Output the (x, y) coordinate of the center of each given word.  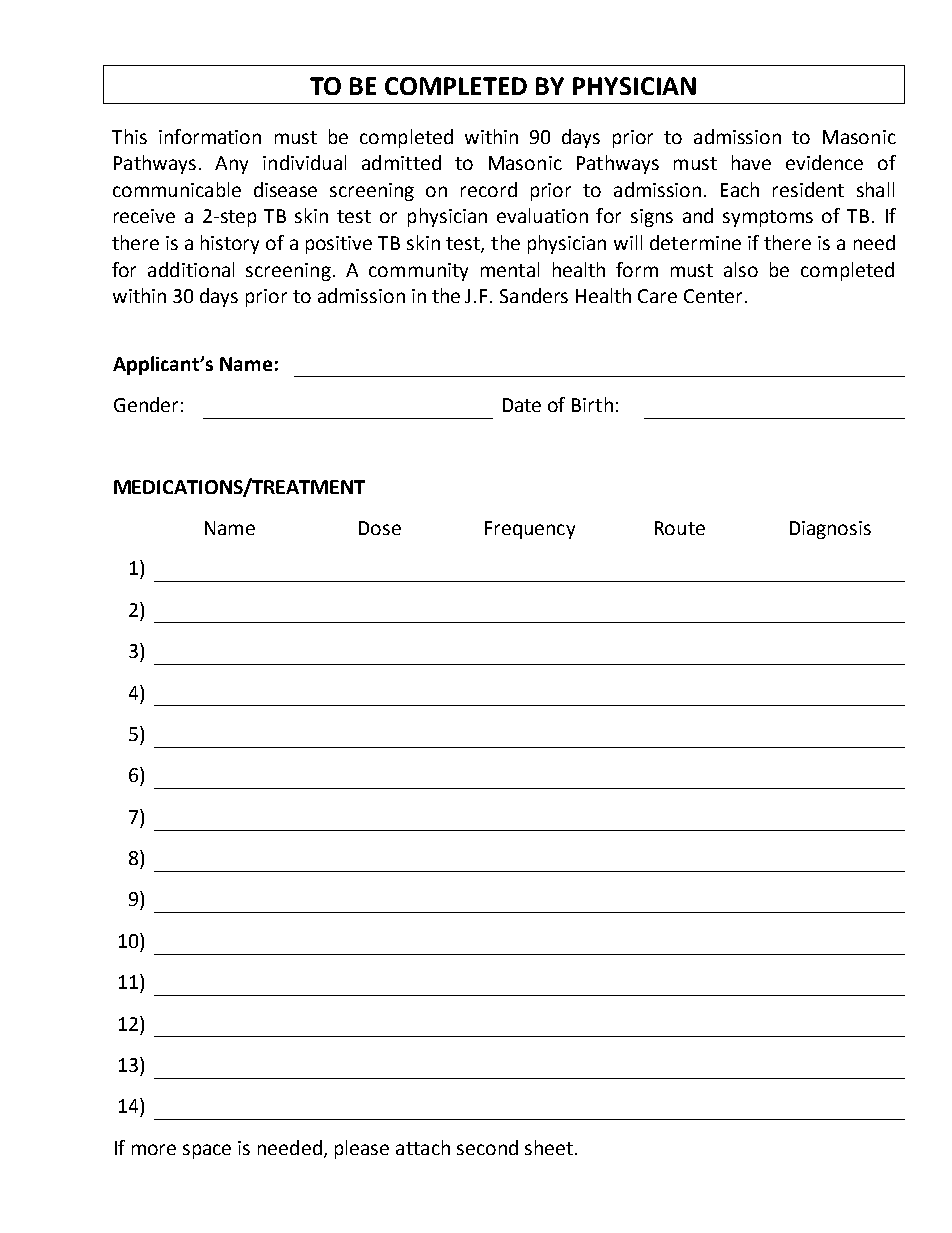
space (207, 1151)
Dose (380, 528)
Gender (146, 404)
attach (423, 1147)
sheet (549, 1147)
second (487, 1147)
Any (231, 165)
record (489, 189)
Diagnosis (830, 530)
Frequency (530, 530)
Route (680, 528)
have (751, 162)
